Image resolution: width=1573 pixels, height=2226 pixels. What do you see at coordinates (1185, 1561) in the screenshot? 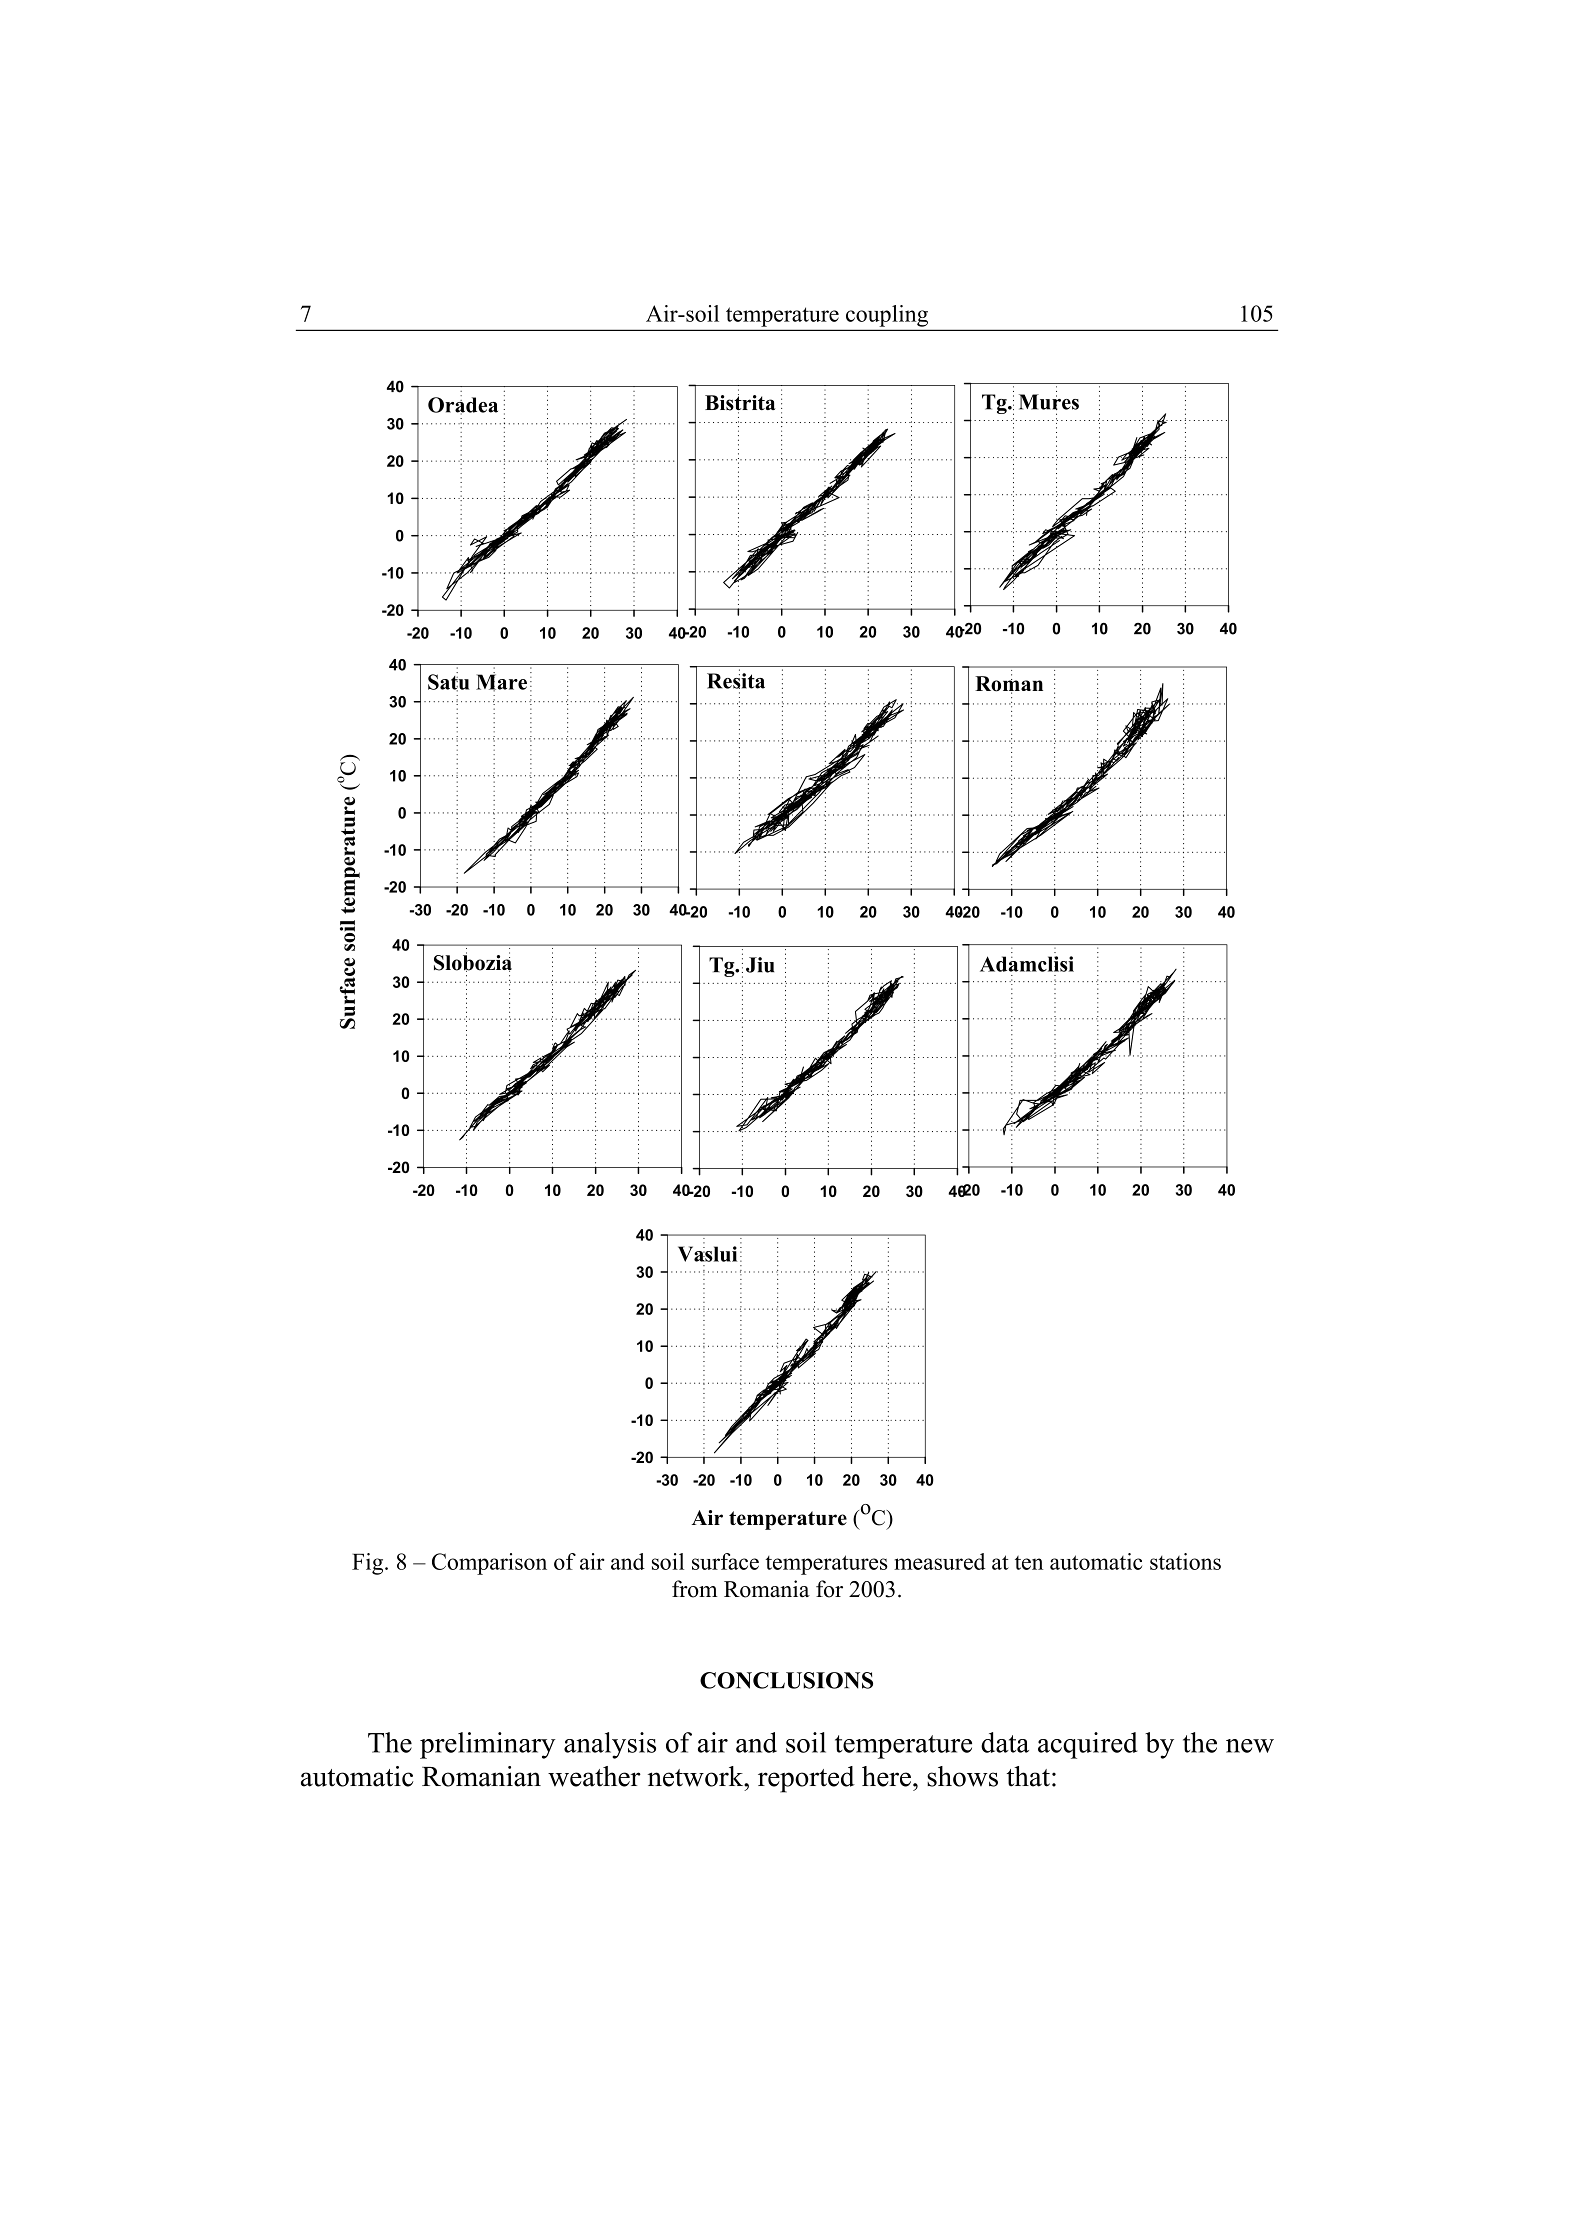
I see `stations` at bounding box center [1185, 1561].
